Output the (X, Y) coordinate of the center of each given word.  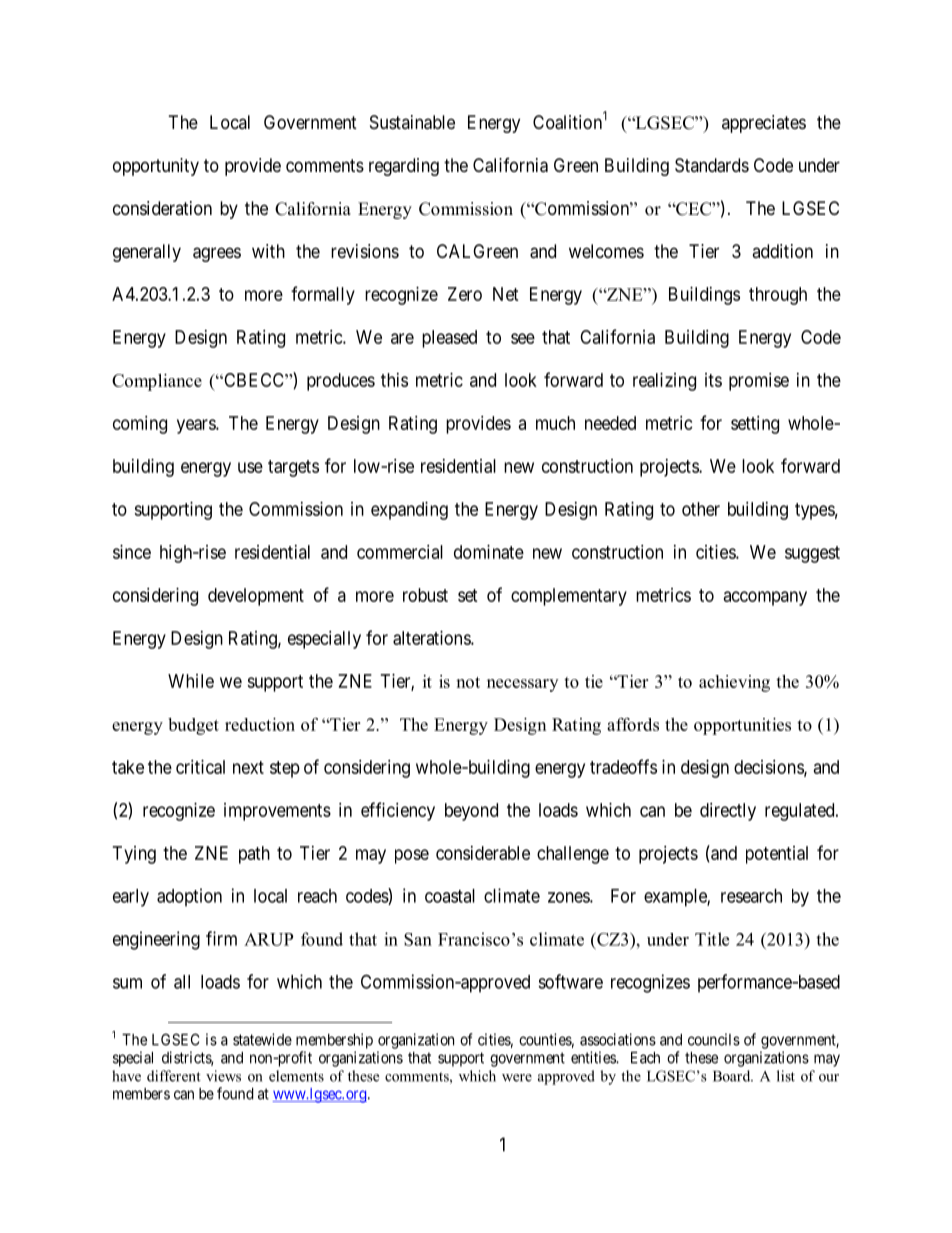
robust (425, 595)
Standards (712, 165)
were (517, 1078)
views (223, 1076)
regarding (404, 167)
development (256, 597)
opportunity (156, 167)
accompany (765, 598)
